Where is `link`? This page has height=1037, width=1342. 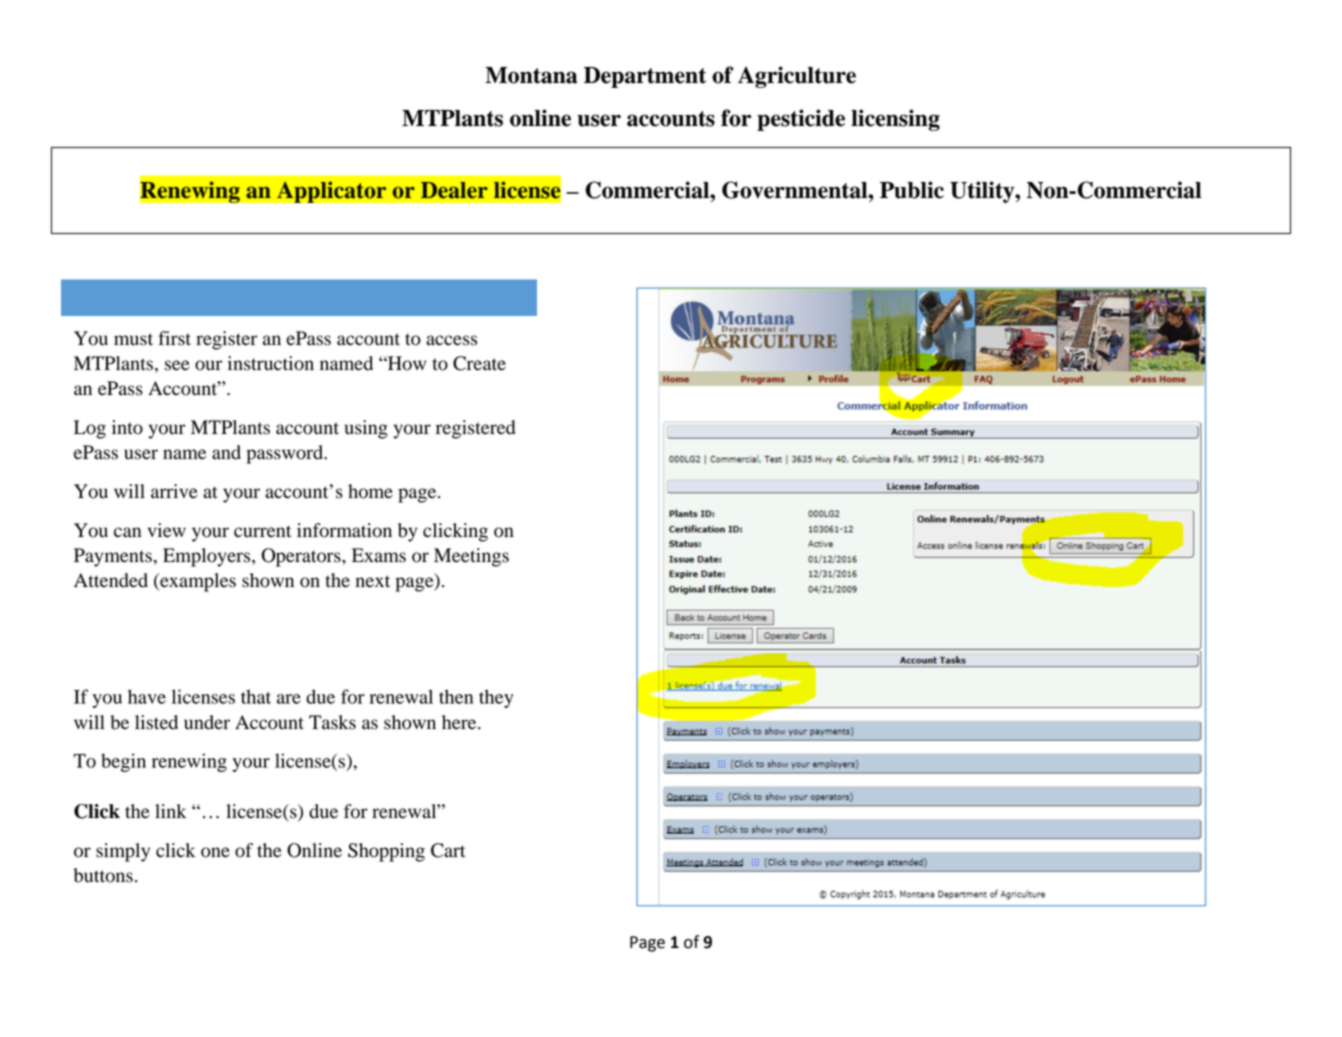
link is located at coordinates (171, 811).
